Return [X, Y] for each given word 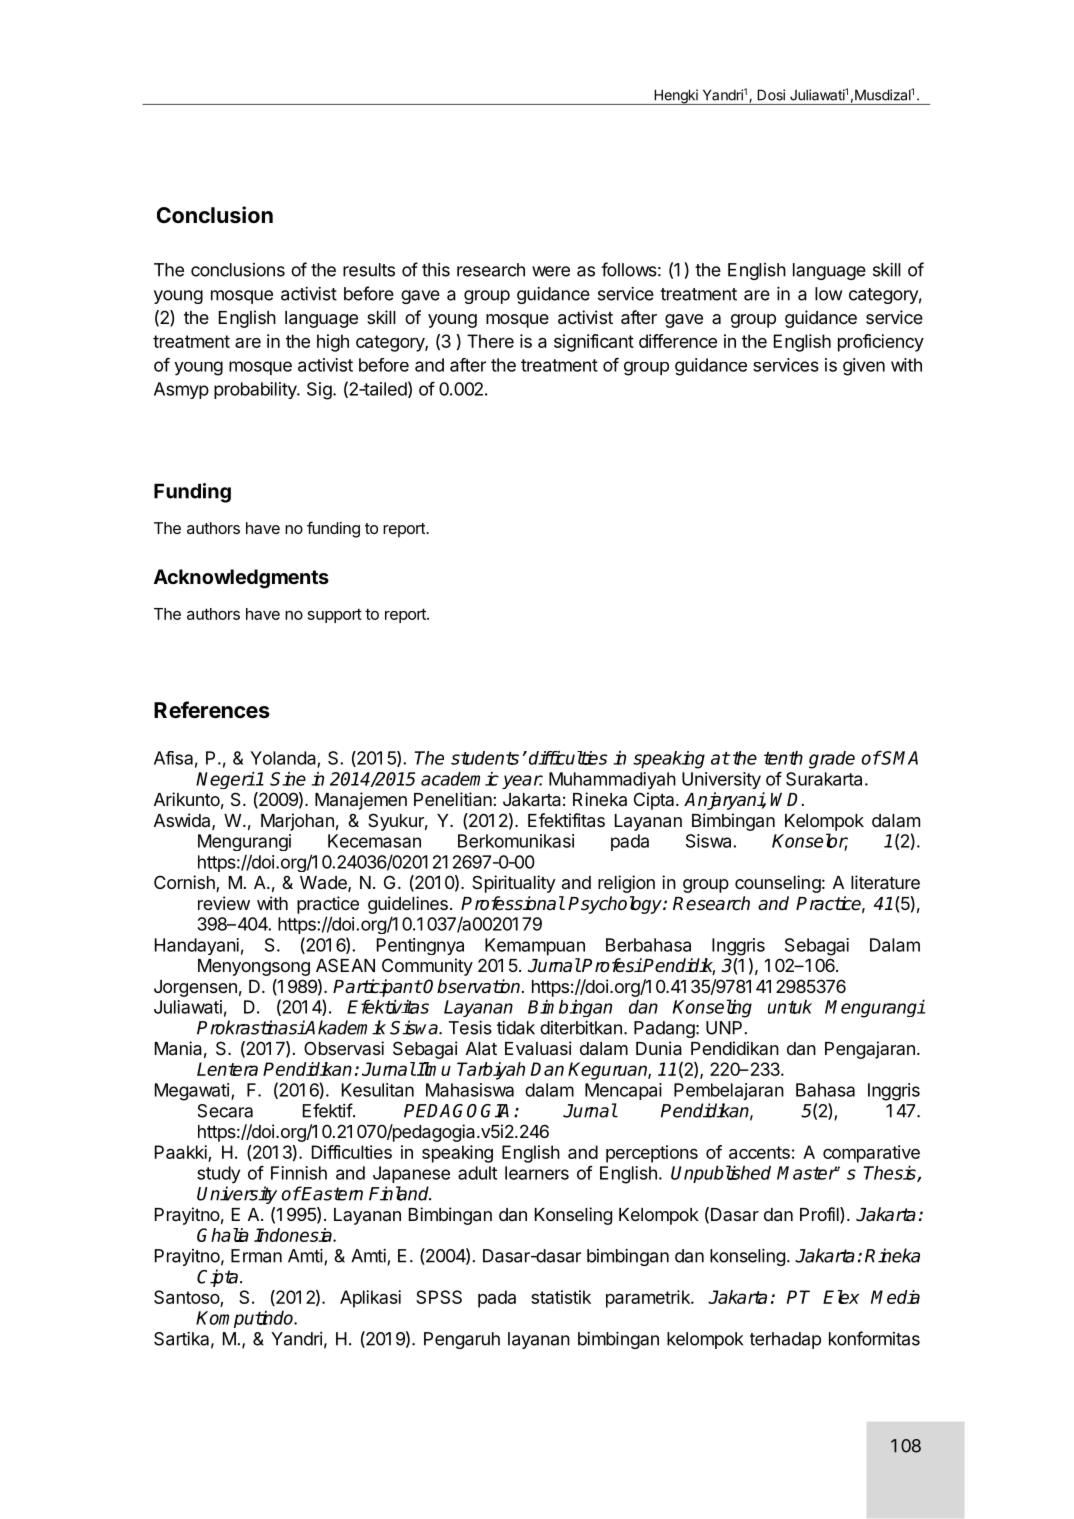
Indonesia [294, 1235]
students [485, 758]
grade [832, 760]
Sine [288, 778]
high [333, 343]
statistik [561, 1297]
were [551, 271]
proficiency [881, 343]
